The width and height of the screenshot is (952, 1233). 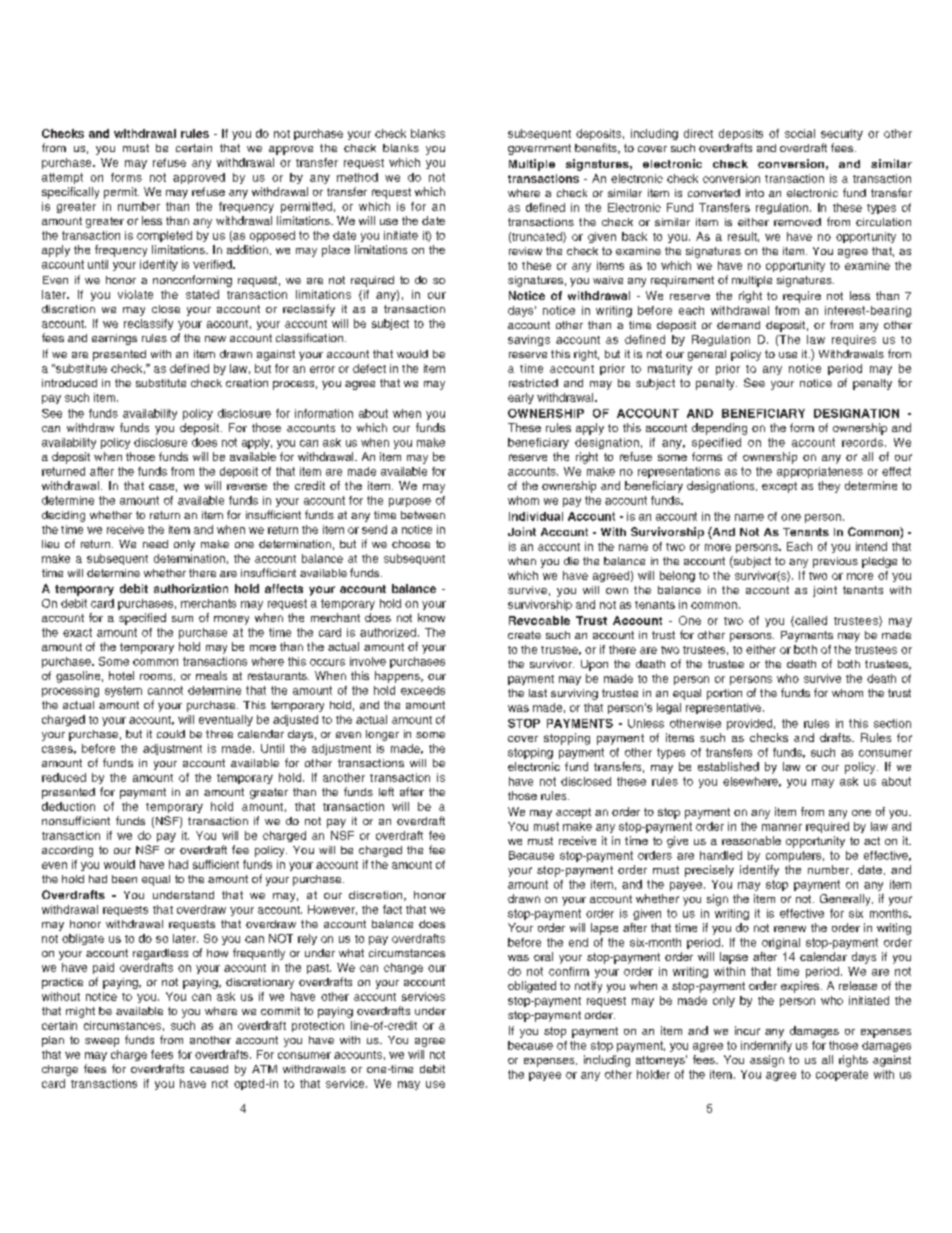 I want to click on attempt, so click(x=62, y=178).
